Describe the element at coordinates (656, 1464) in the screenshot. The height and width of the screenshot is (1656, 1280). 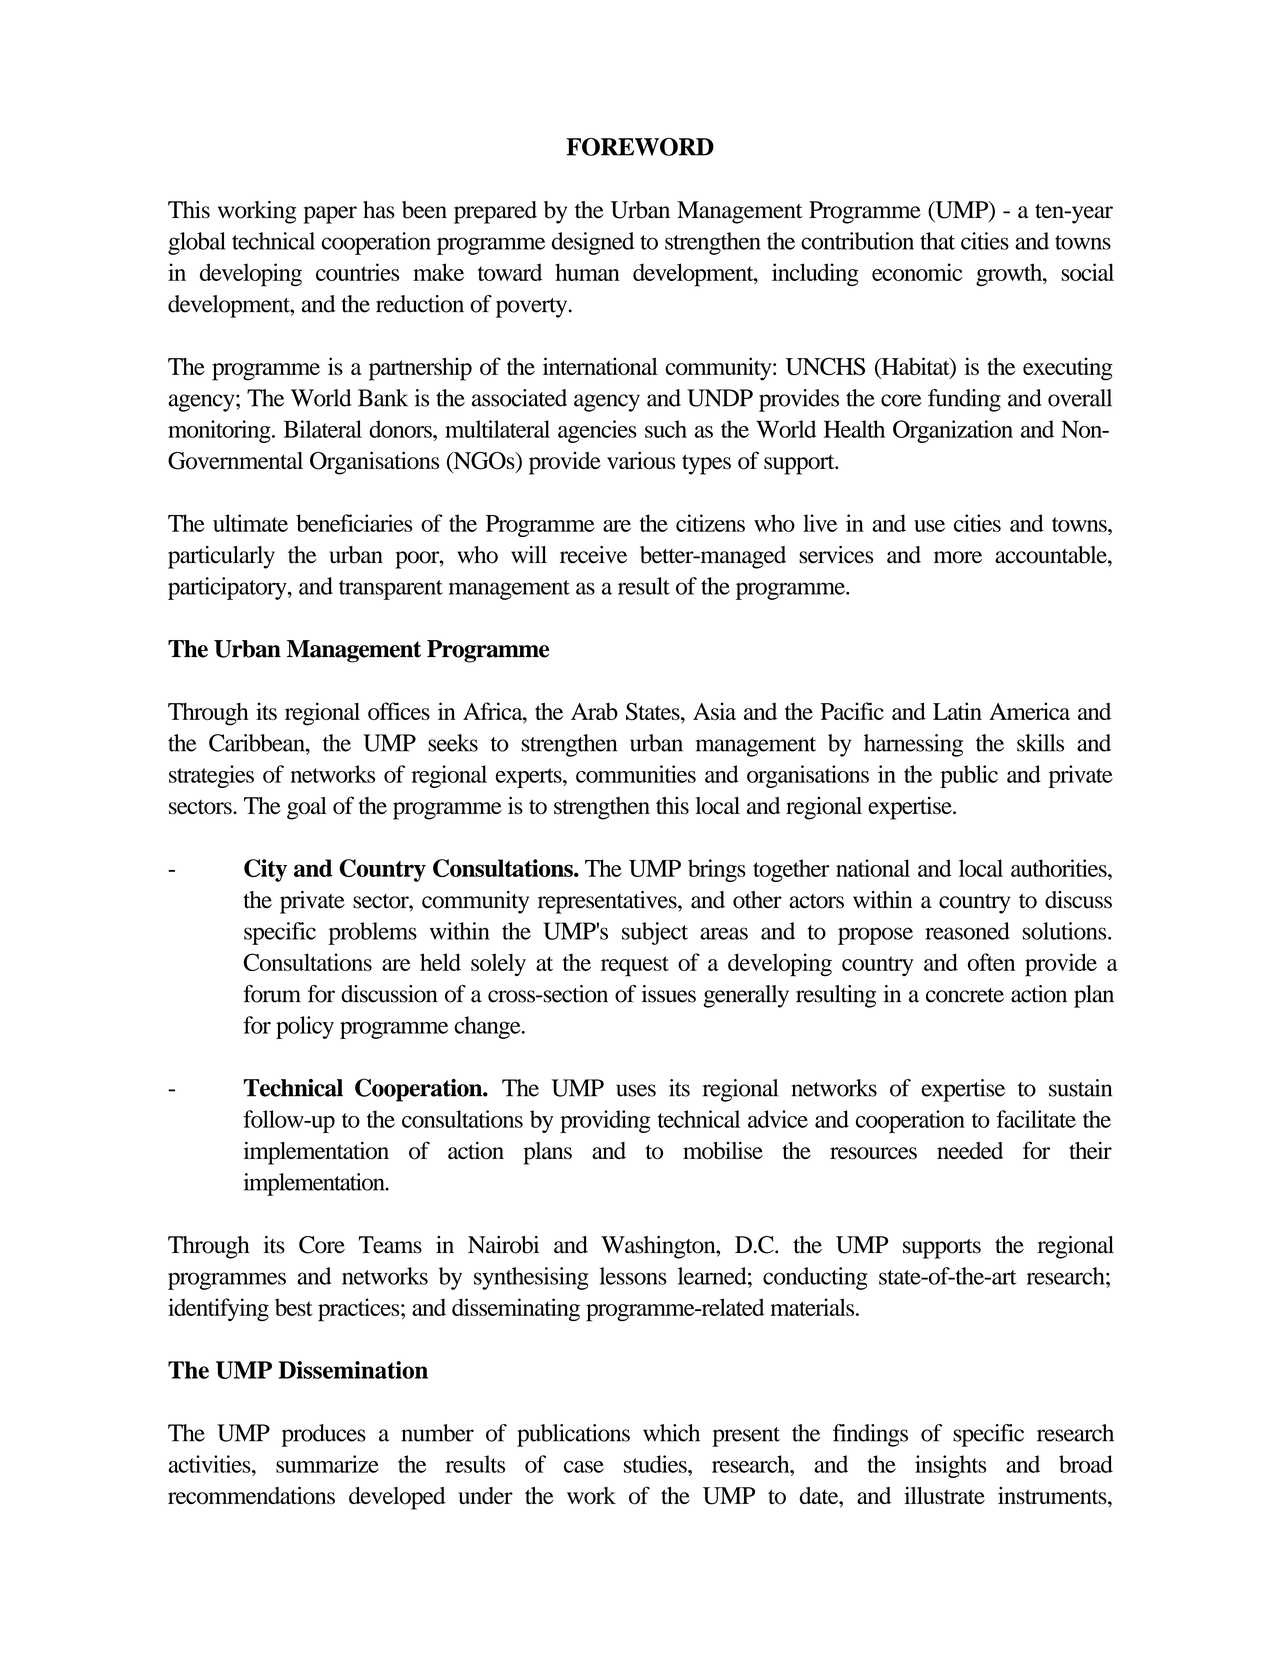
I see `studies` at that location.
